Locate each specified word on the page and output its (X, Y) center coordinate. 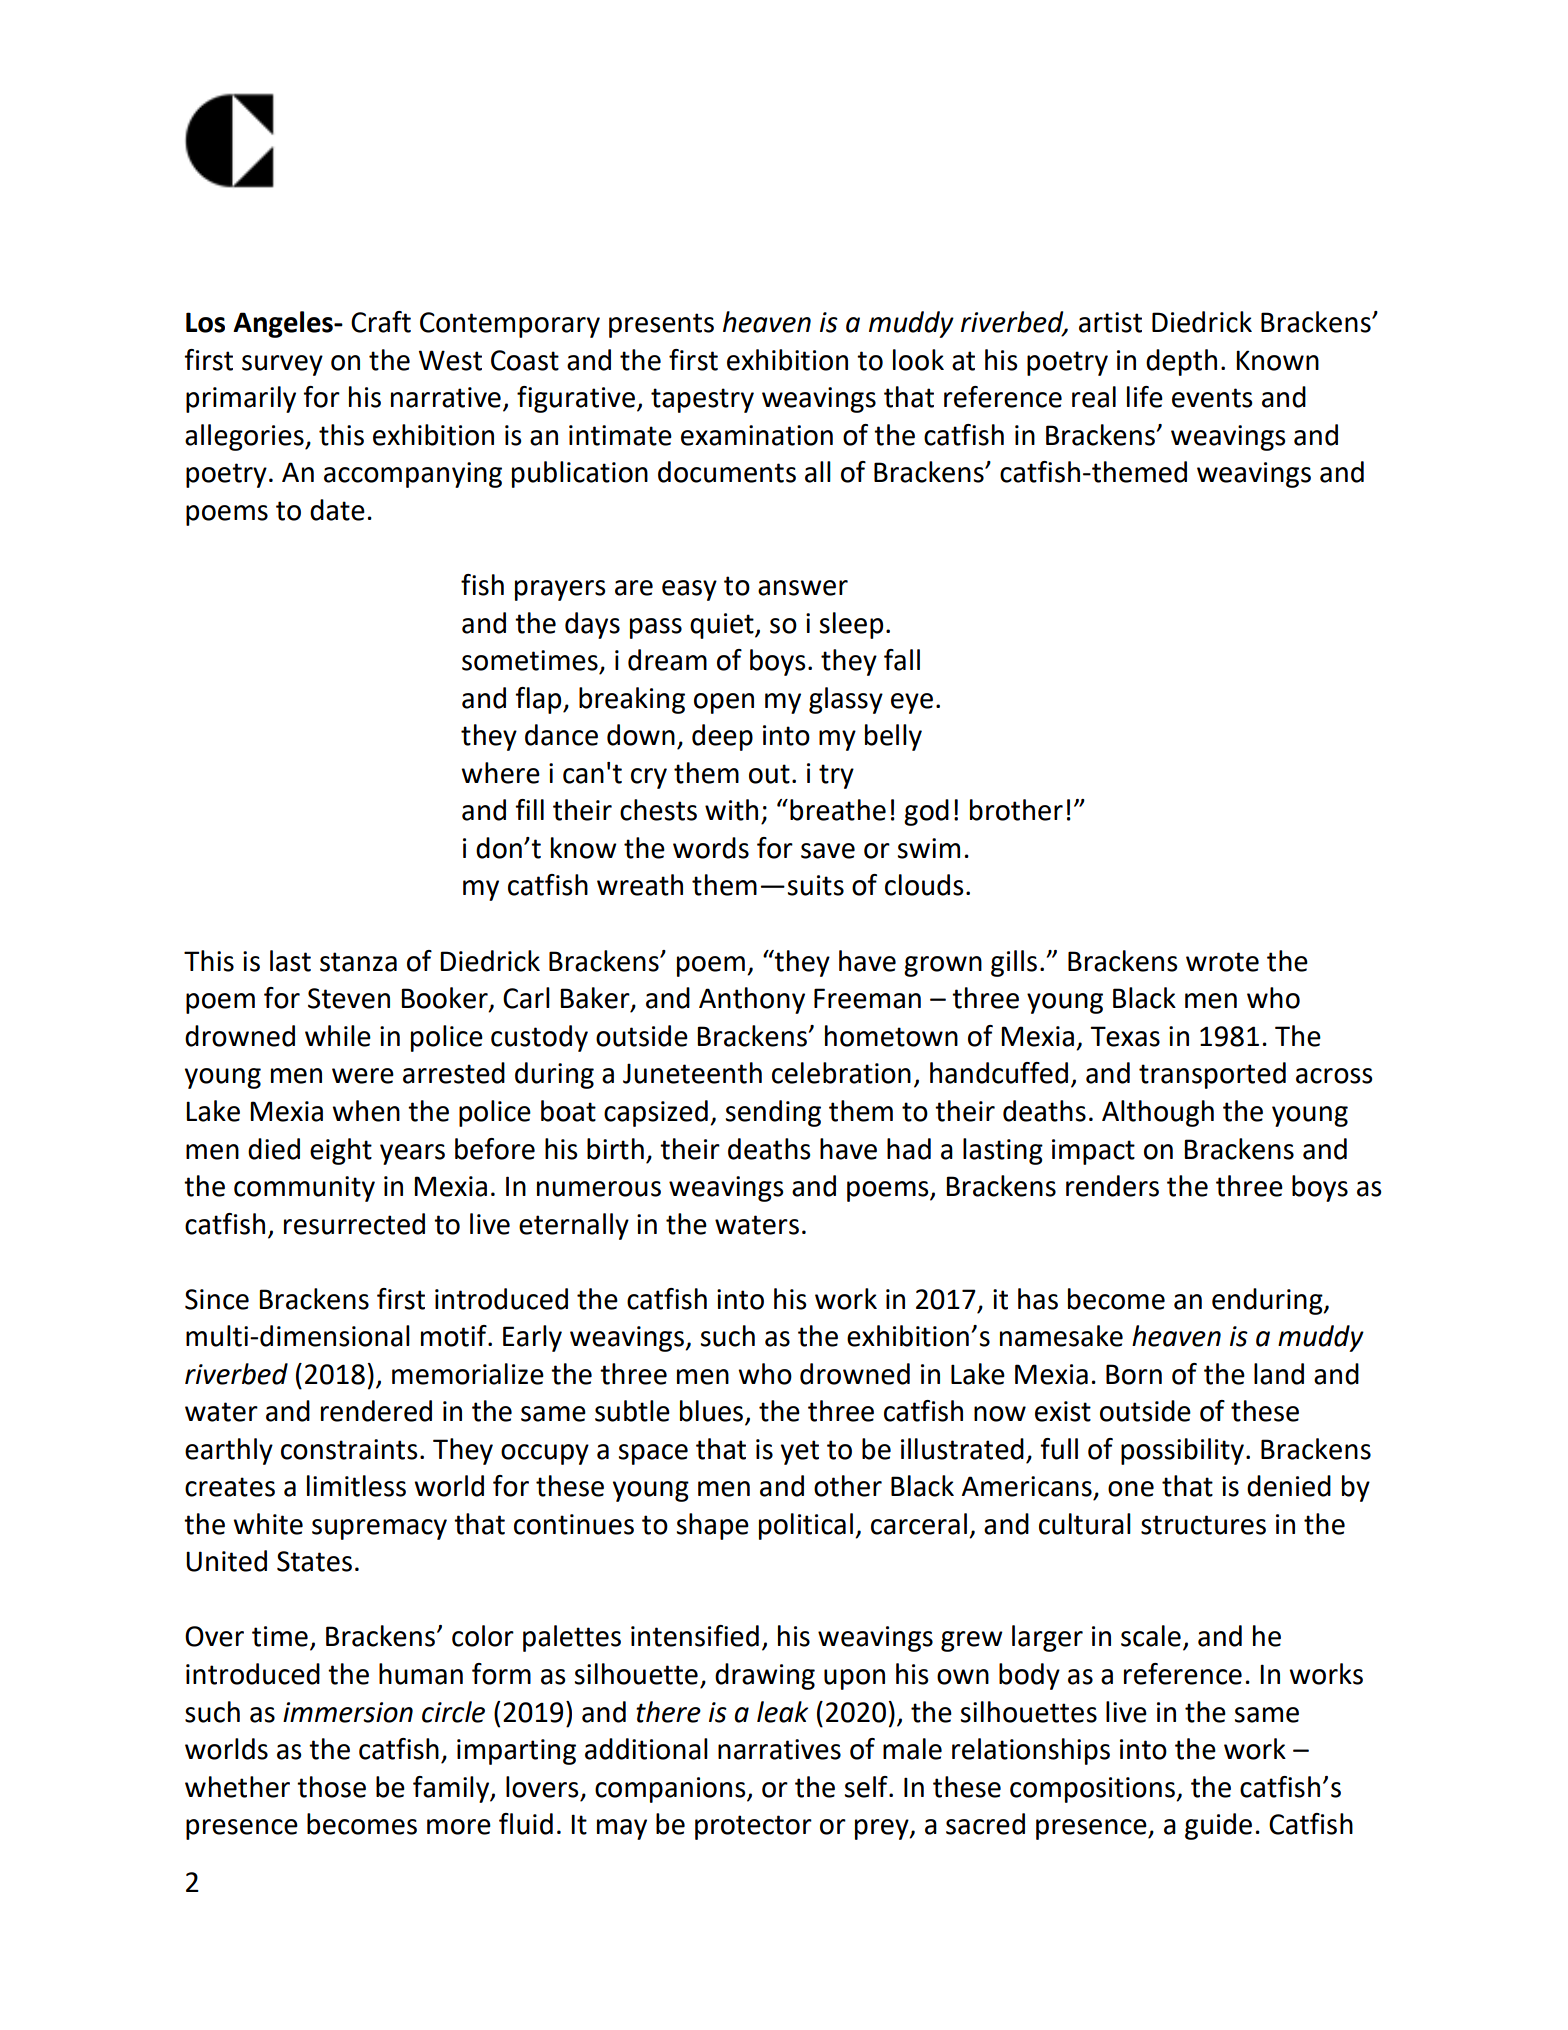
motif (455, 1336)
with (731, 810)
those (331, 1787)
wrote (1222, 962)
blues (713, 1412)
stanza (358, 962)
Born (1134, 1374)
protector (753, 1827)
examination (757, 435)
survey (282, 365)
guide (1218, 1826)
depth (1181, 362)
